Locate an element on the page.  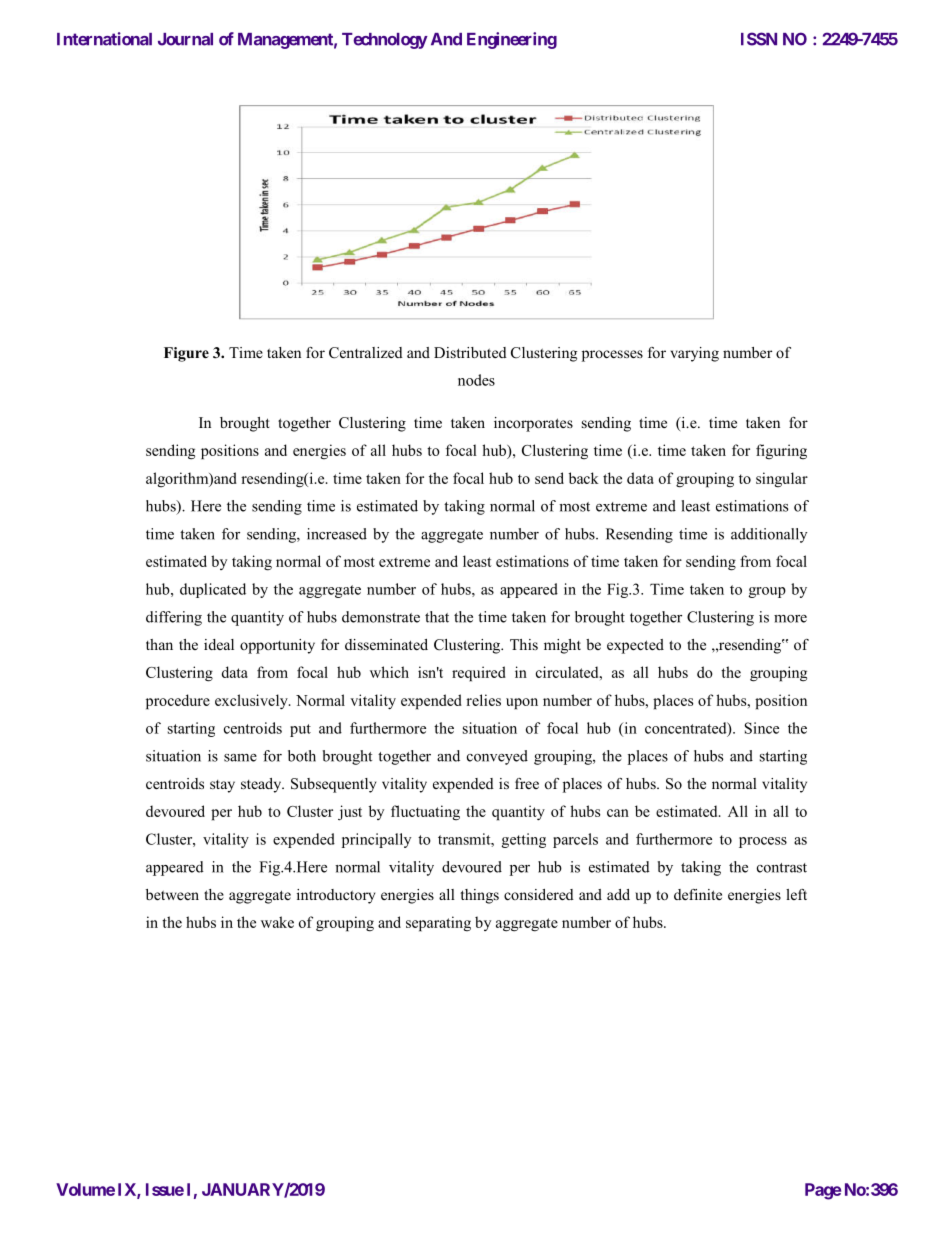
differing is located at coordinates (174, 618).
